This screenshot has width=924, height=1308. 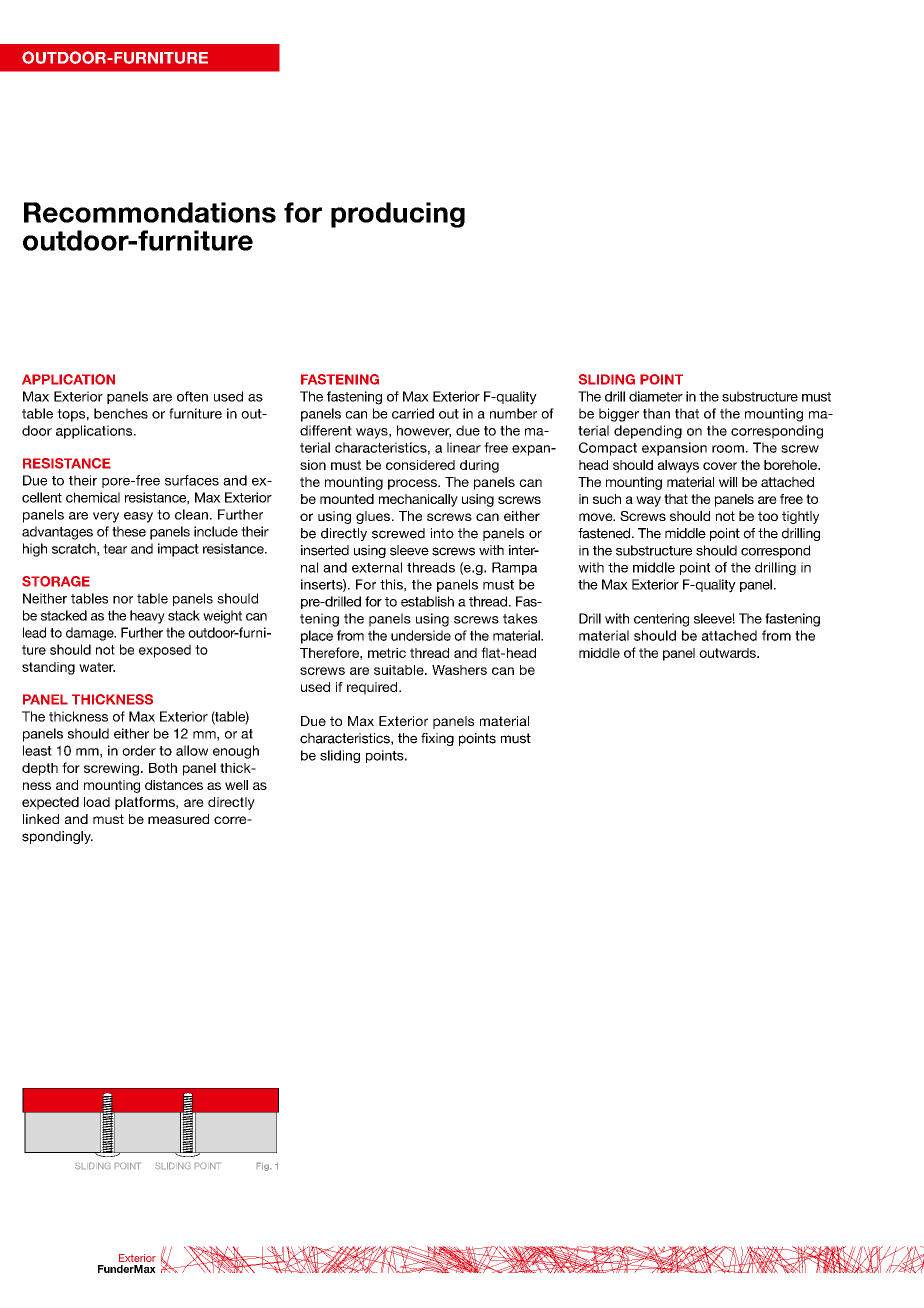 I want to click on fixing, so click(x=437, y=739).
